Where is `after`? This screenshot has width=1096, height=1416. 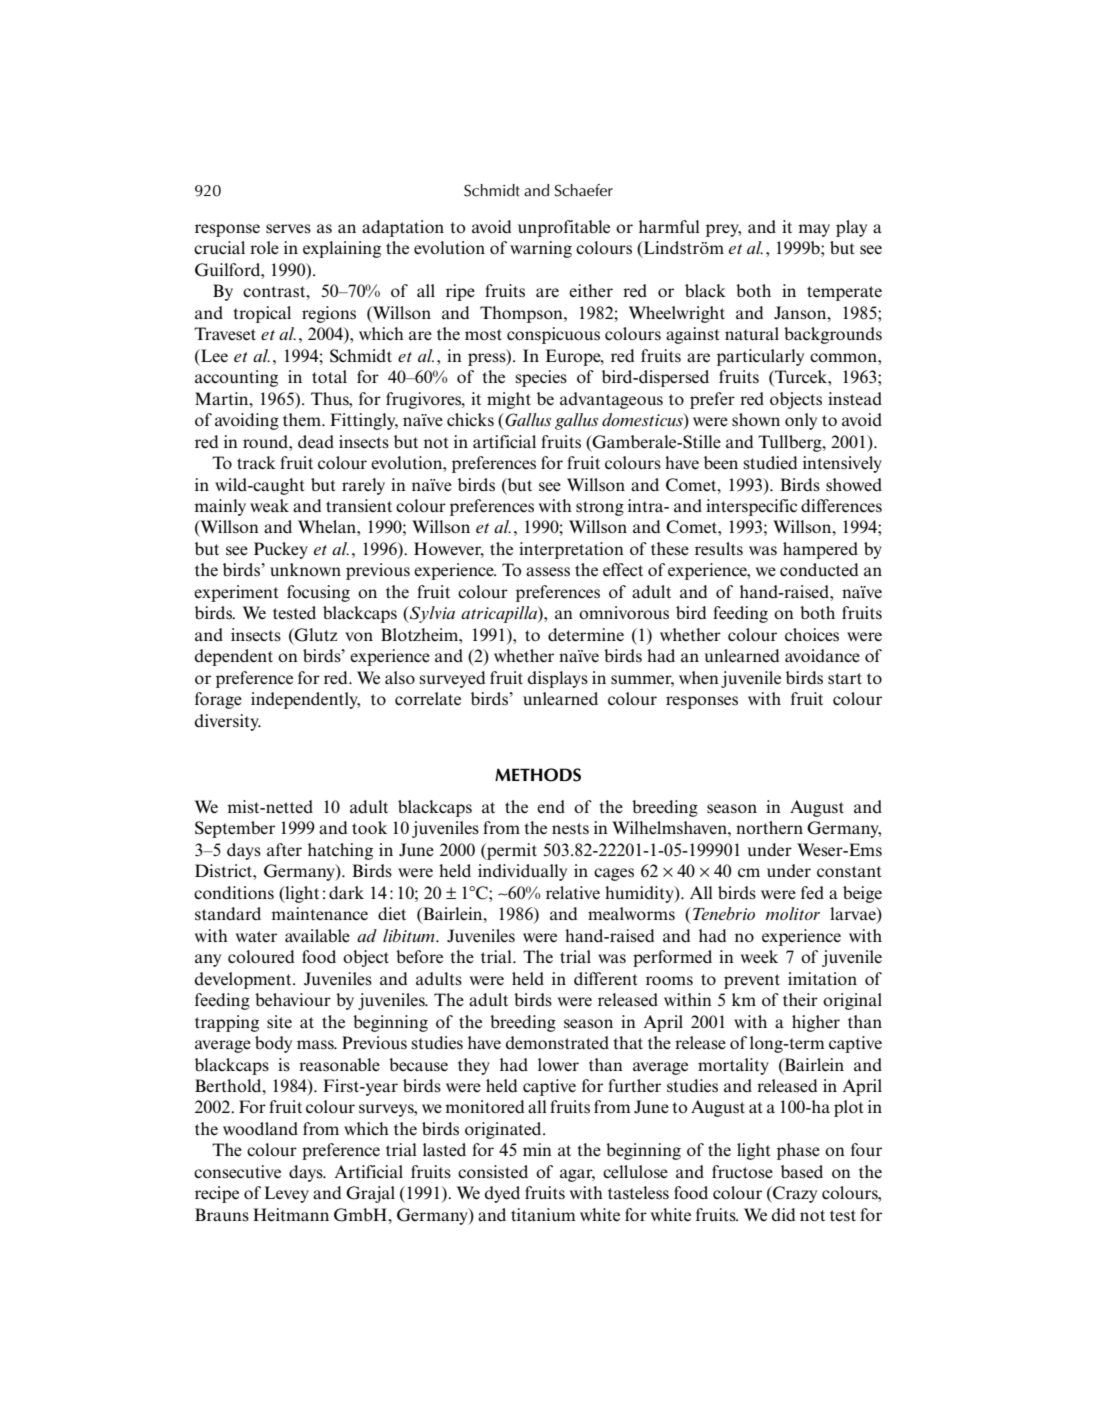
after is located at coordinates (284, 850).
